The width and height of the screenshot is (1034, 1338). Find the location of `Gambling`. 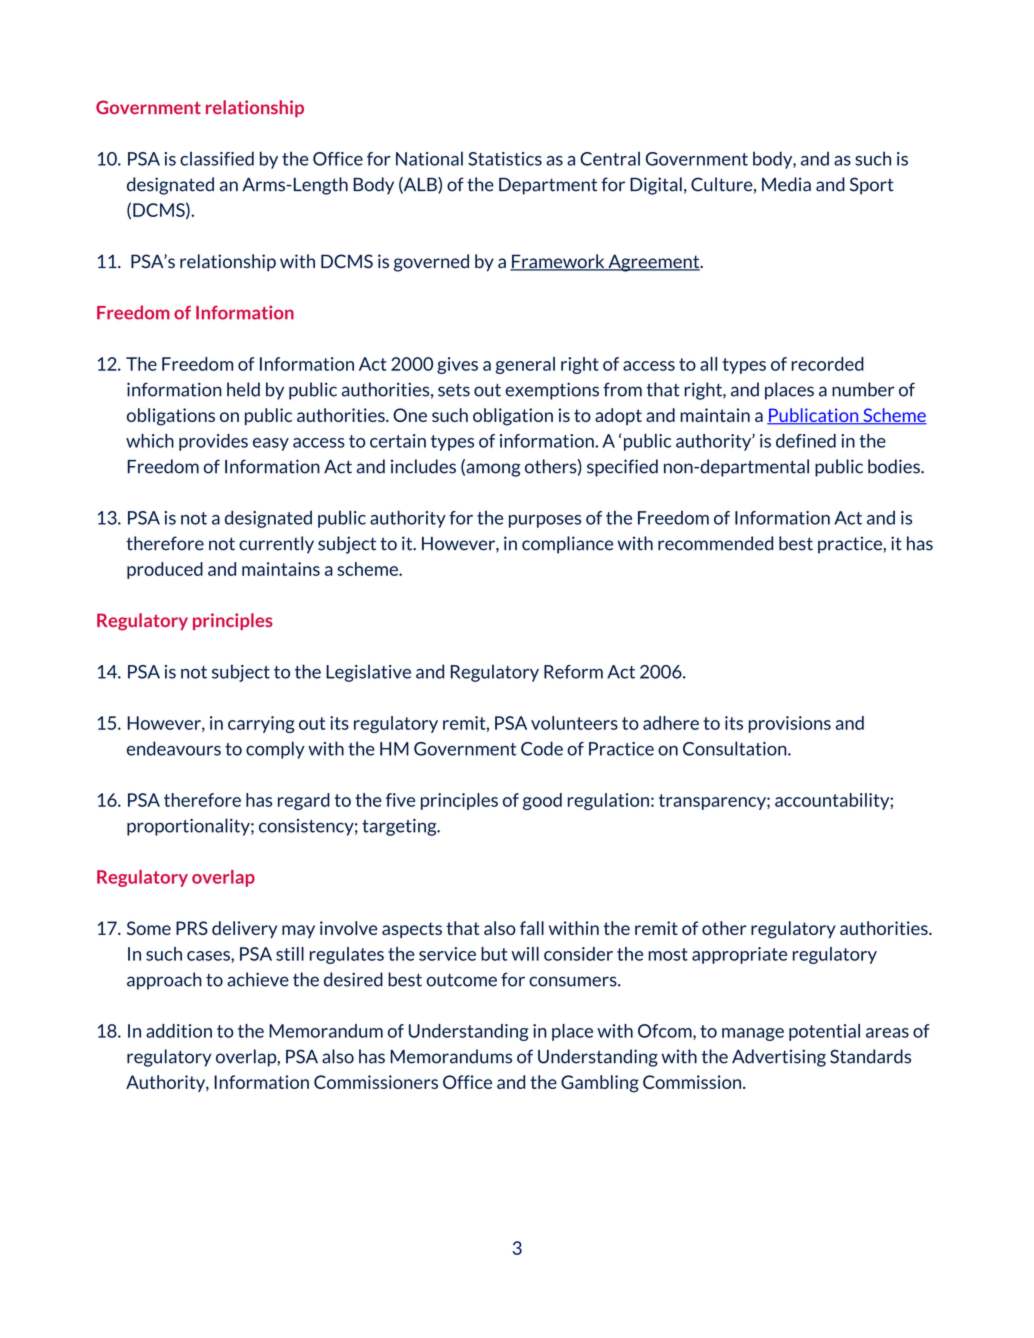

Gambling is located at coordinates (600, 1084).
